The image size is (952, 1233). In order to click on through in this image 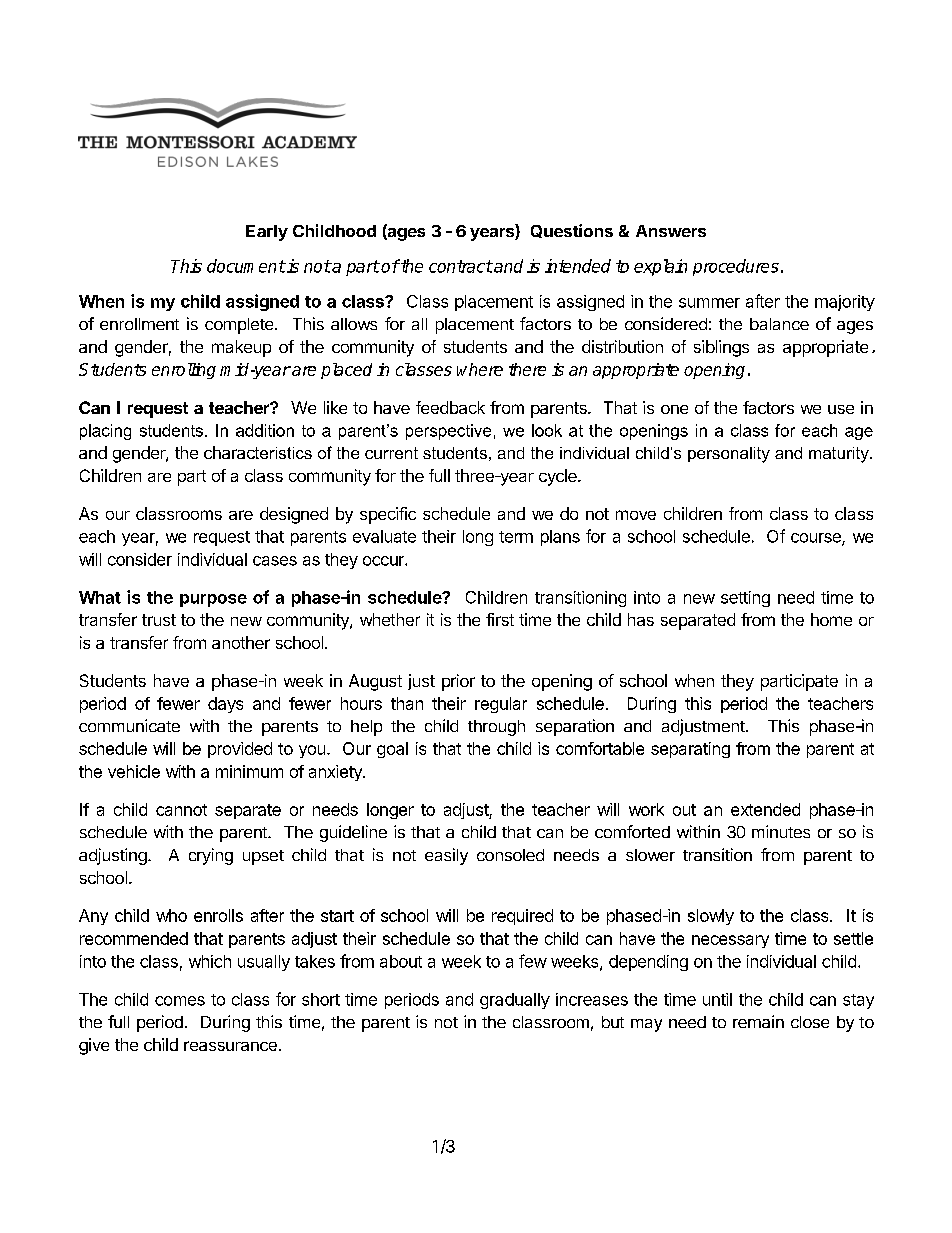, I will do `click(496, 728)`.
